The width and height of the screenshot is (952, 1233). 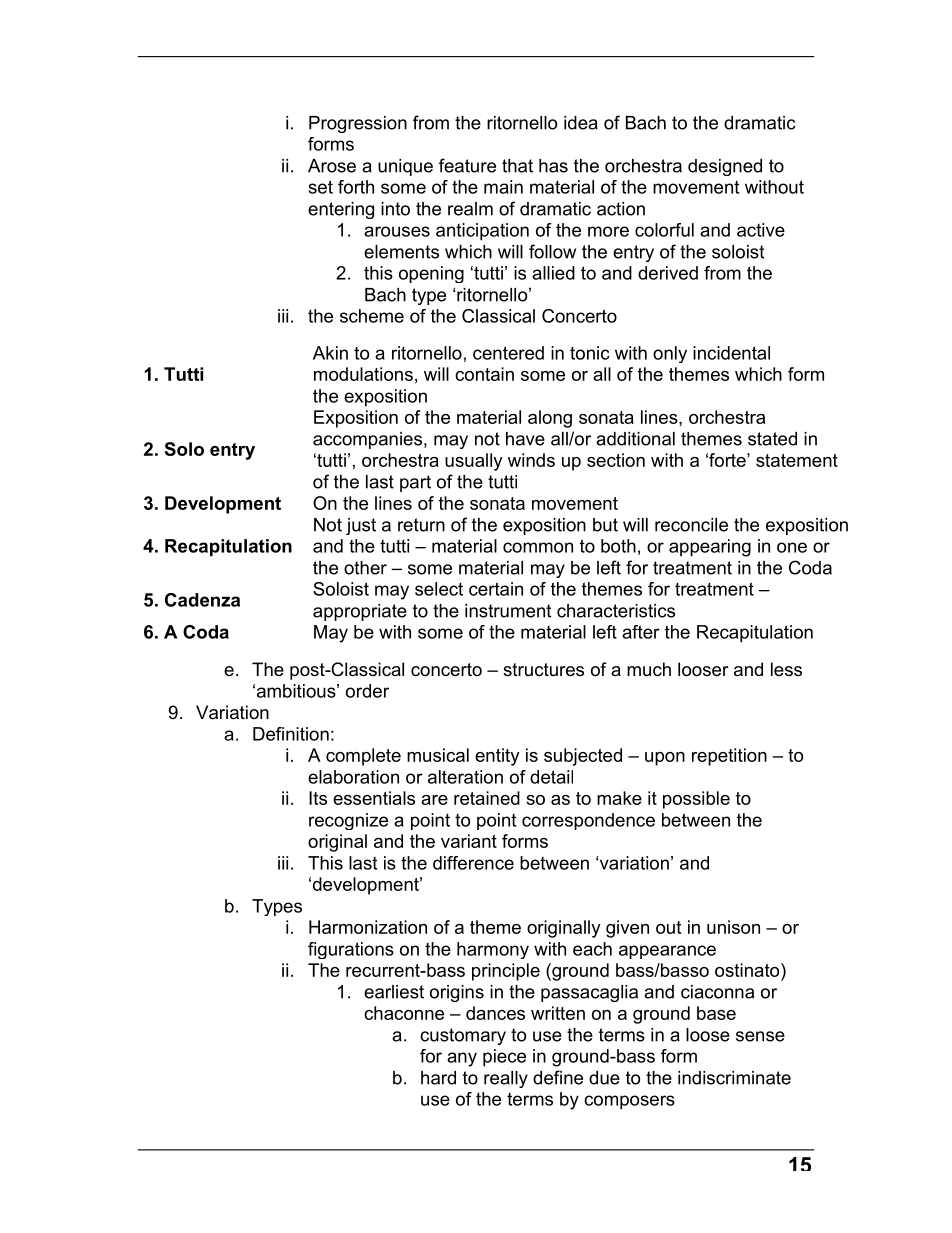 What do you see at coordinates (438, 1078) in the screenshot?
I see `hard` at bounding box center [438, 1078].
